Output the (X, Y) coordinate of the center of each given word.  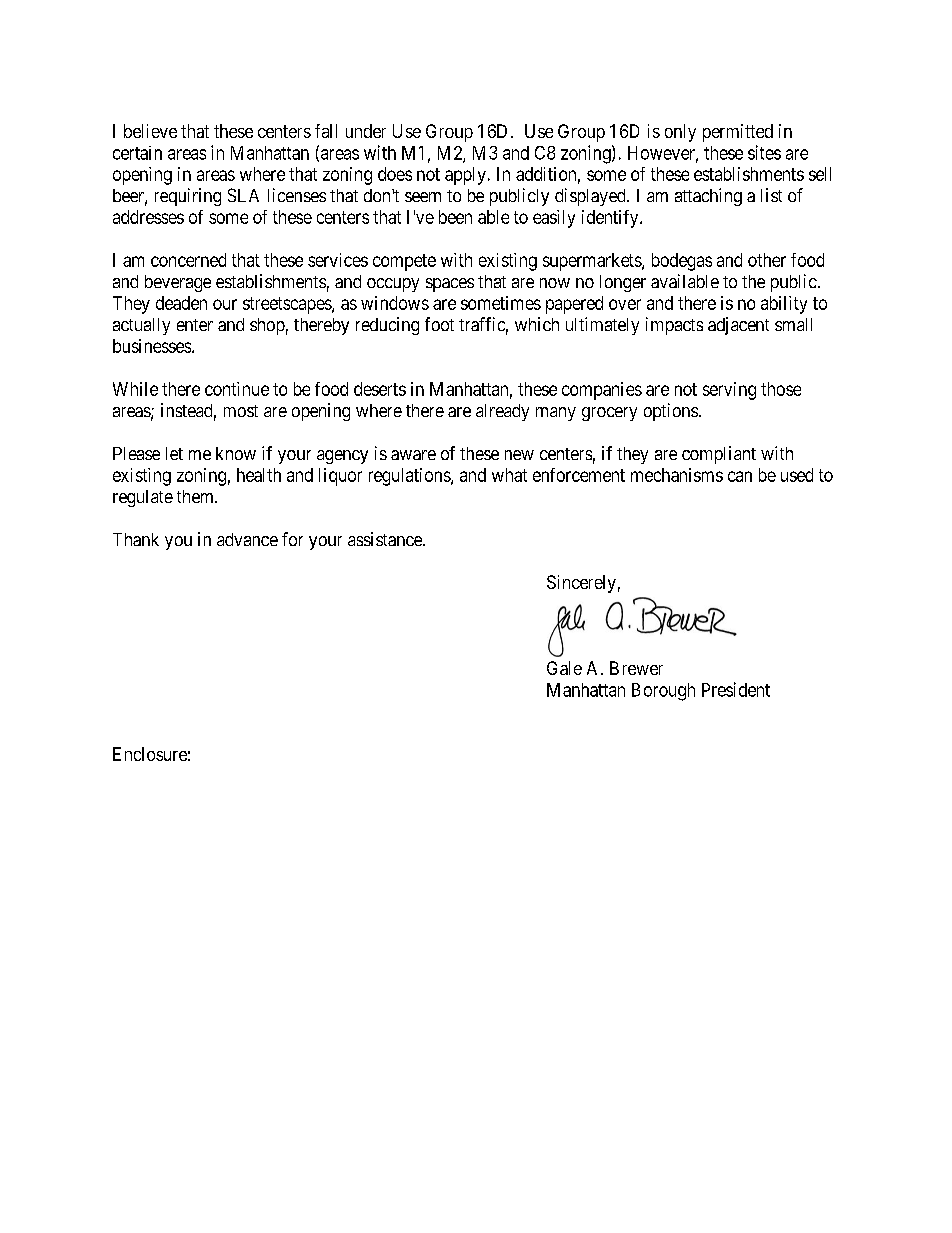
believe (150, 131)
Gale (564, 668)
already (502, 412)
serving (729, 391)
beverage (178, 283)
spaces (450, 285)
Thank (136, 539)
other (767, 260)
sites (764, 152)
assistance (386, 539)
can (740, 476)
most (241, 411)
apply (465, 176)
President (736, 689)
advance (247, 539)
